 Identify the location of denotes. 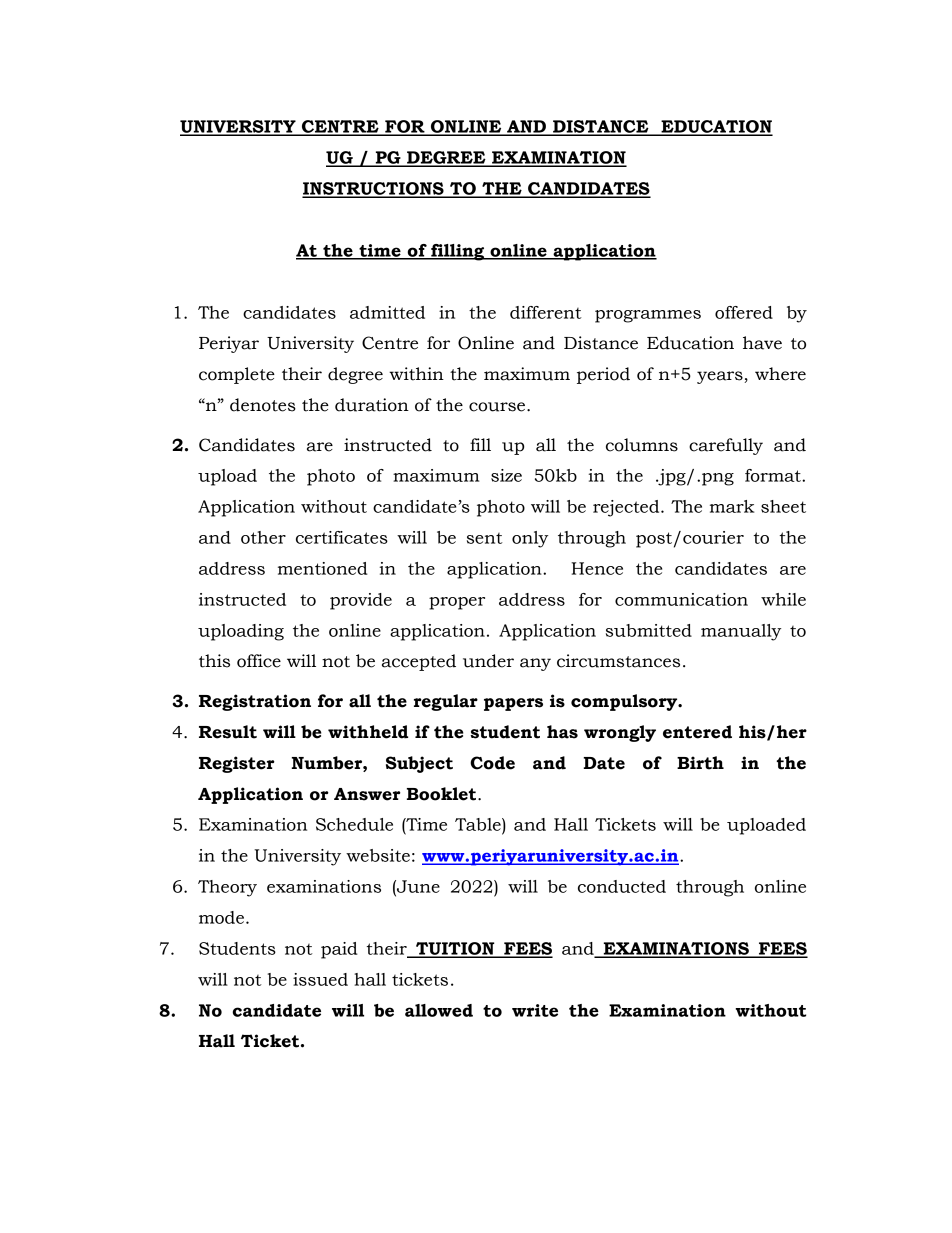
(263, 405).
